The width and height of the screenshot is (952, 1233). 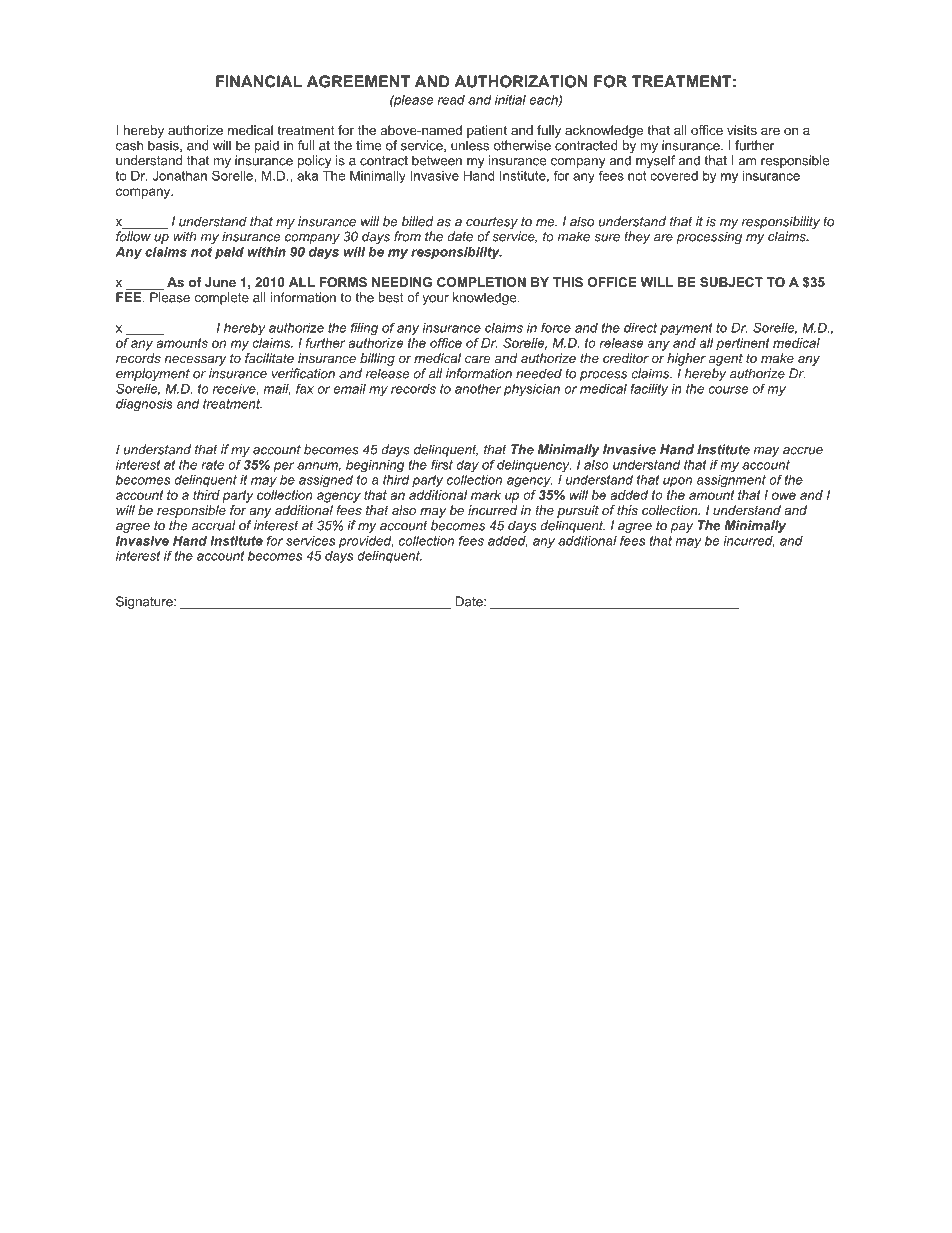 I want to click on visits, so click(x=742, y=130).
